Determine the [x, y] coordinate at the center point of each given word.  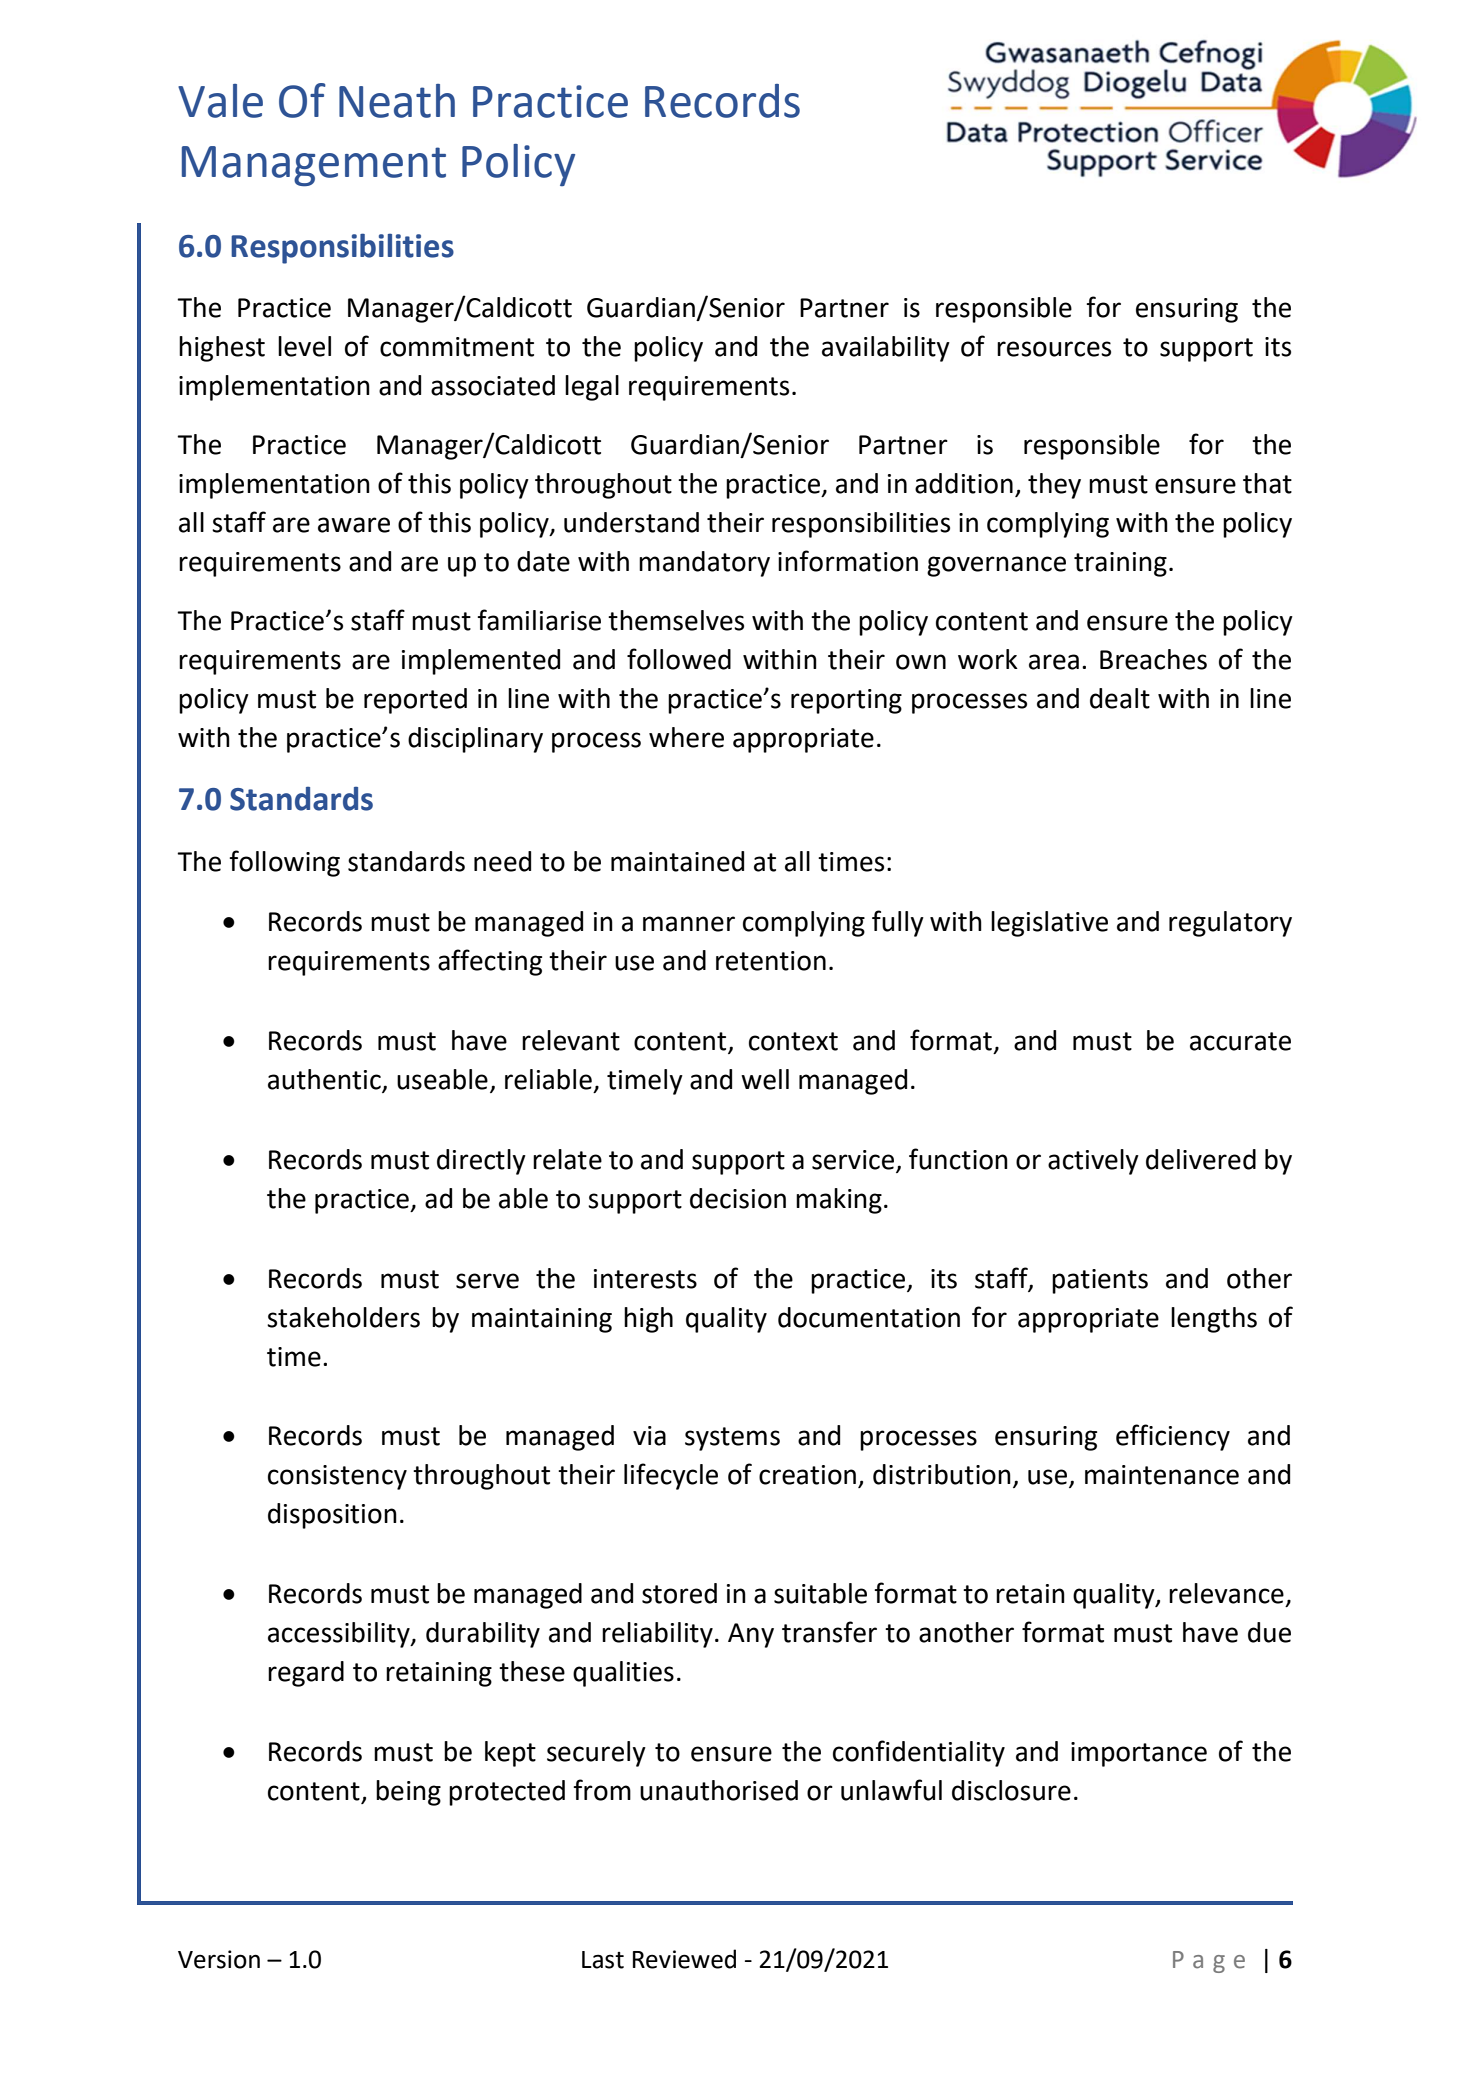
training [1120, 564]
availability [886, 349]
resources [1054, 349]
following [284, 863]
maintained [677, 861]
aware [354, 525]
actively [1093, 1162]
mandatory [704, 564]
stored [679, 1593]
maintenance [1162, 1475]
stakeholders [343, 1317]
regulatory [1230, 924]
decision [738, 1198]
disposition [332, 1516]
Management [314, 166]
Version [219, 1959]
